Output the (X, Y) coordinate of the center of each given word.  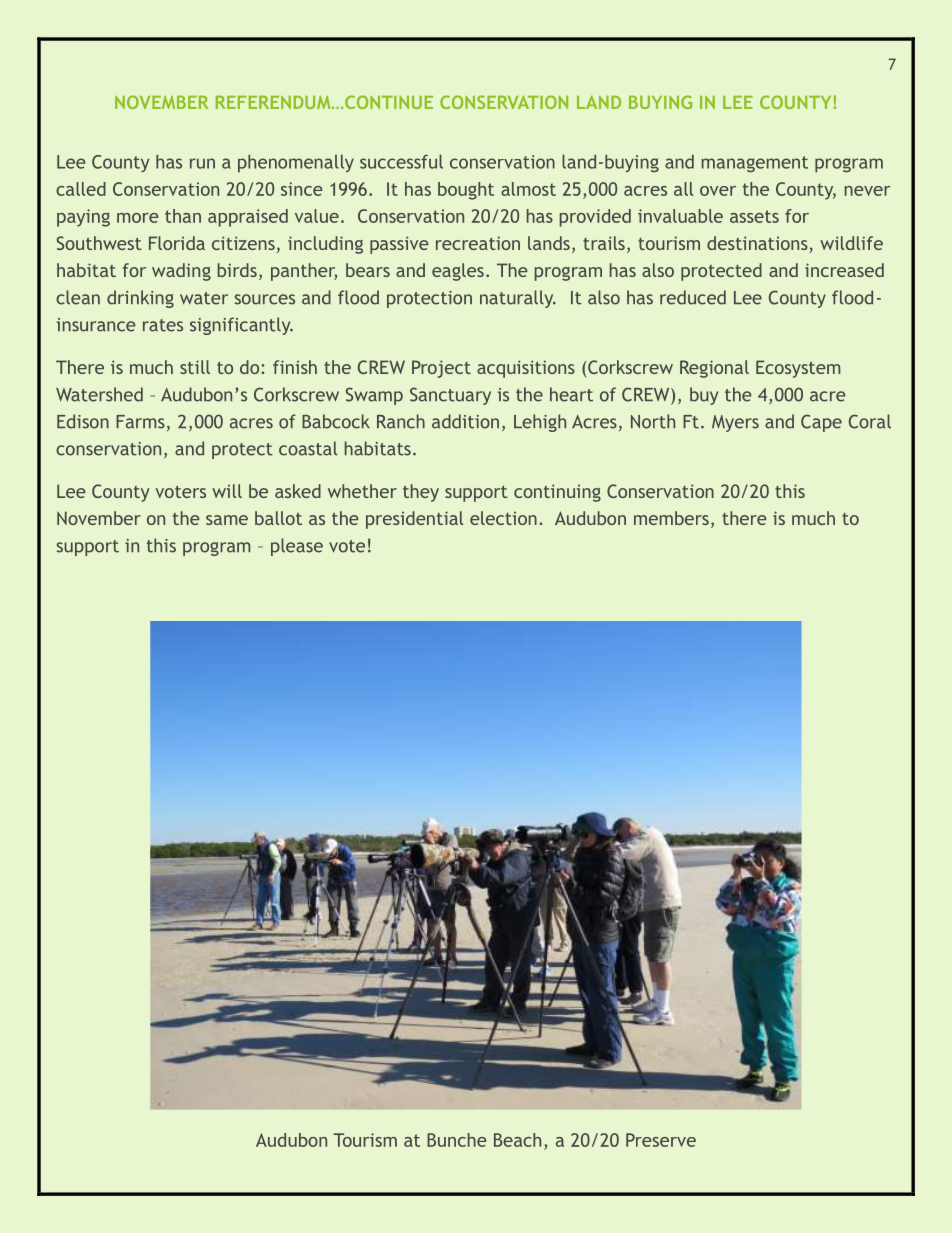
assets (754, 216)
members (671, 518)
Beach (517, 1140)
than (183, 216)
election (503, 518)
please (297, 547)
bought (466, 191)
